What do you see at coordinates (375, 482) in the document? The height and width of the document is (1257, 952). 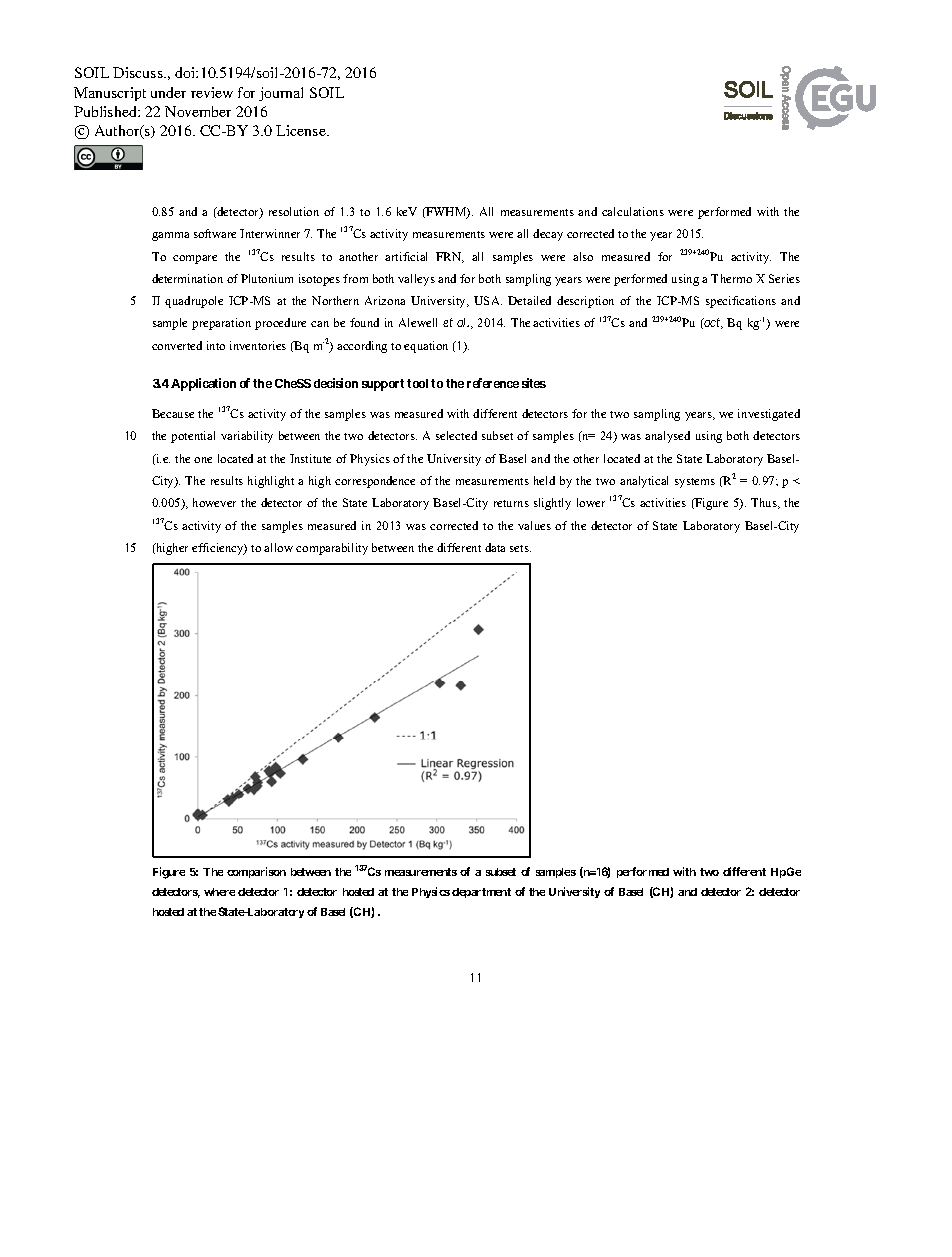 I see `correspondence` at bounding box center [375, 482].
